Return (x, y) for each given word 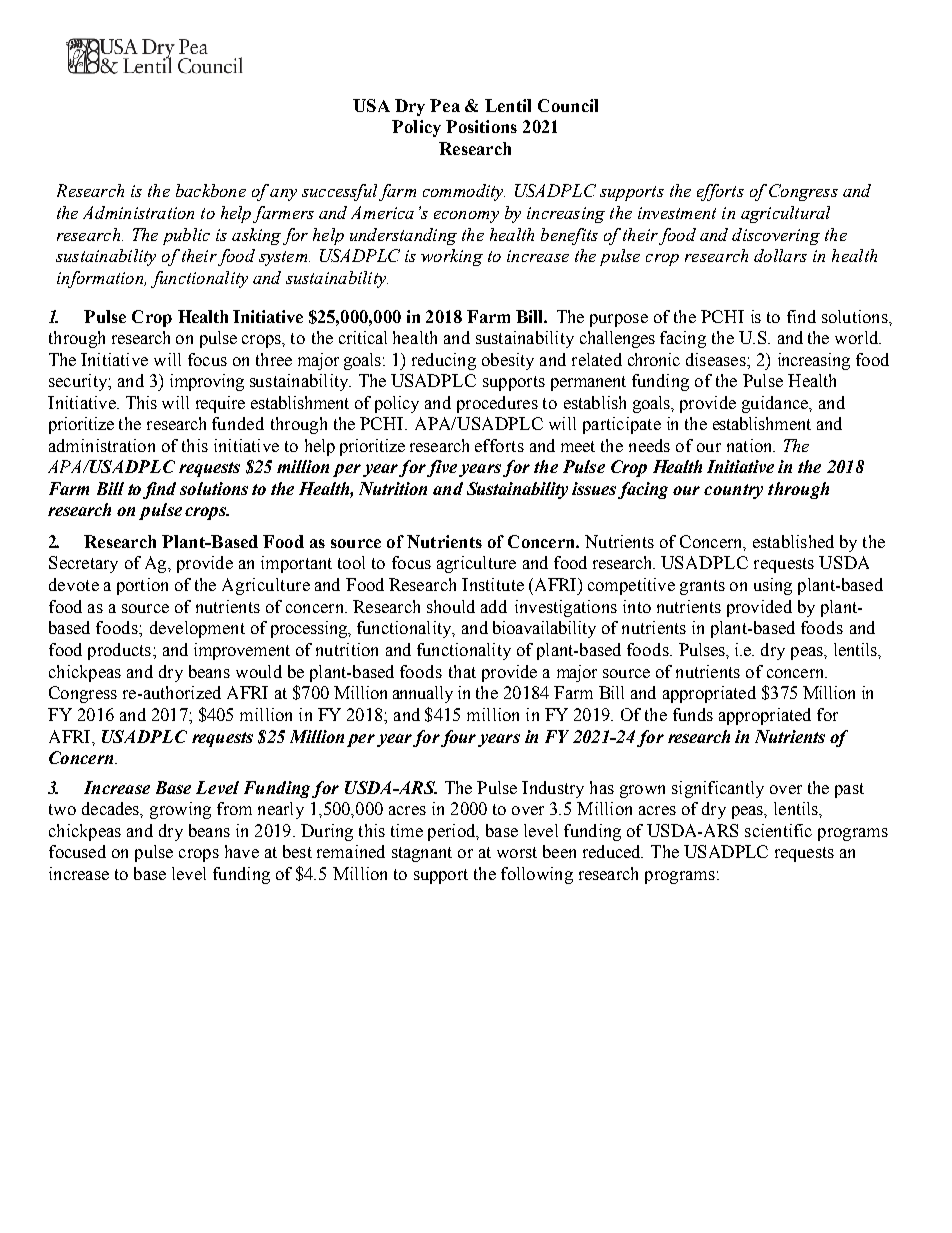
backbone (211, 190)
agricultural (785, 214)
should (451, 606)
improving (207, 382)
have (242, 851)
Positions (481, 126)
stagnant (422, 854)
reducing (444, 361)
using (773, 586)
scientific (778, 830)
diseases (717, 359)
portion (142, 586)
